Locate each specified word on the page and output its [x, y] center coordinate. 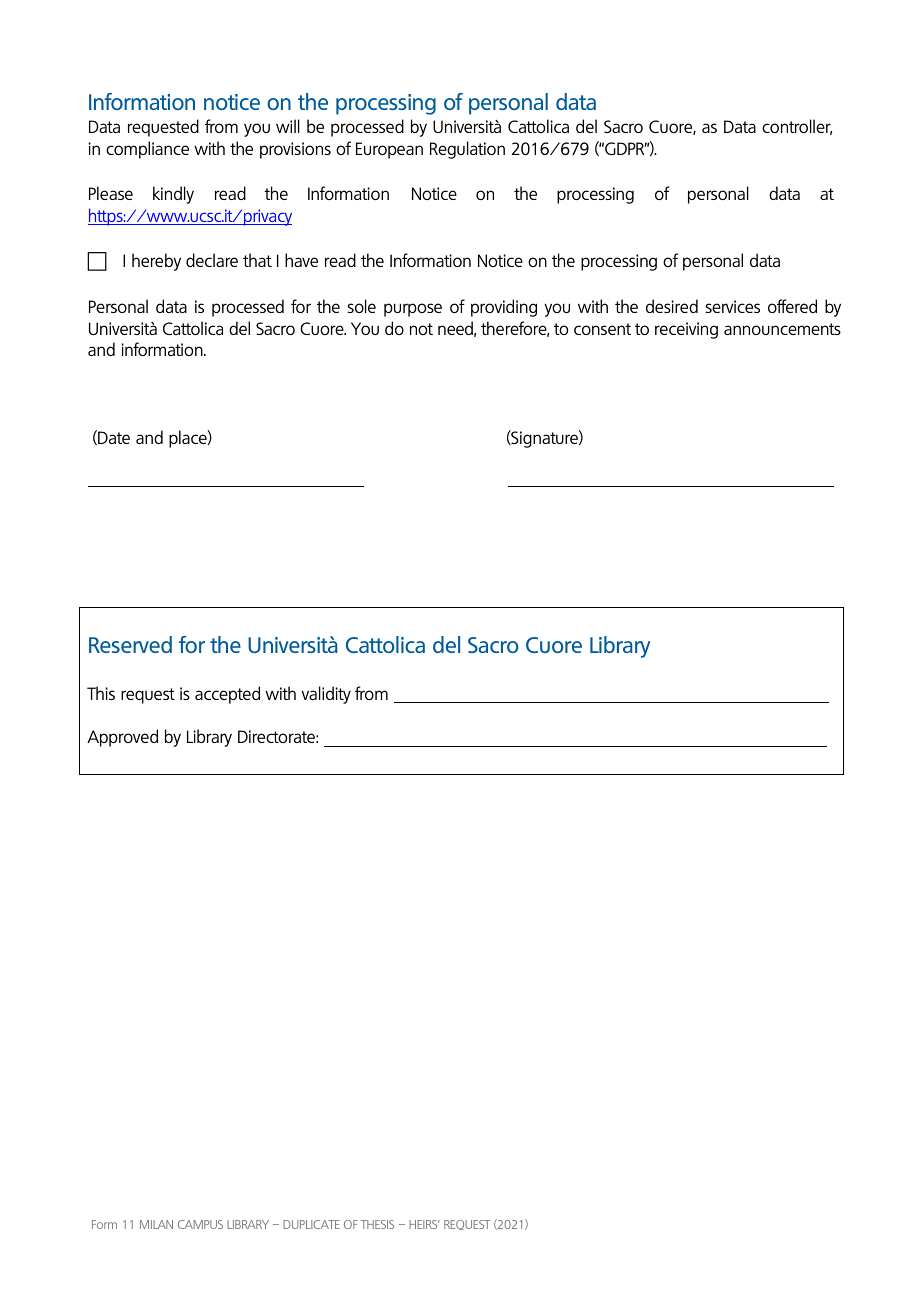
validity [326, 695]
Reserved [130, 644]
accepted [227, 695]
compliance [147, 150]
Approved [122, 738]
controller [797, 127]
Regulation [467, 150]
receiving [686, 330]
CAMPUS [200, 1224]
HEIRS [424, 1224]
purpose [413, 310]
